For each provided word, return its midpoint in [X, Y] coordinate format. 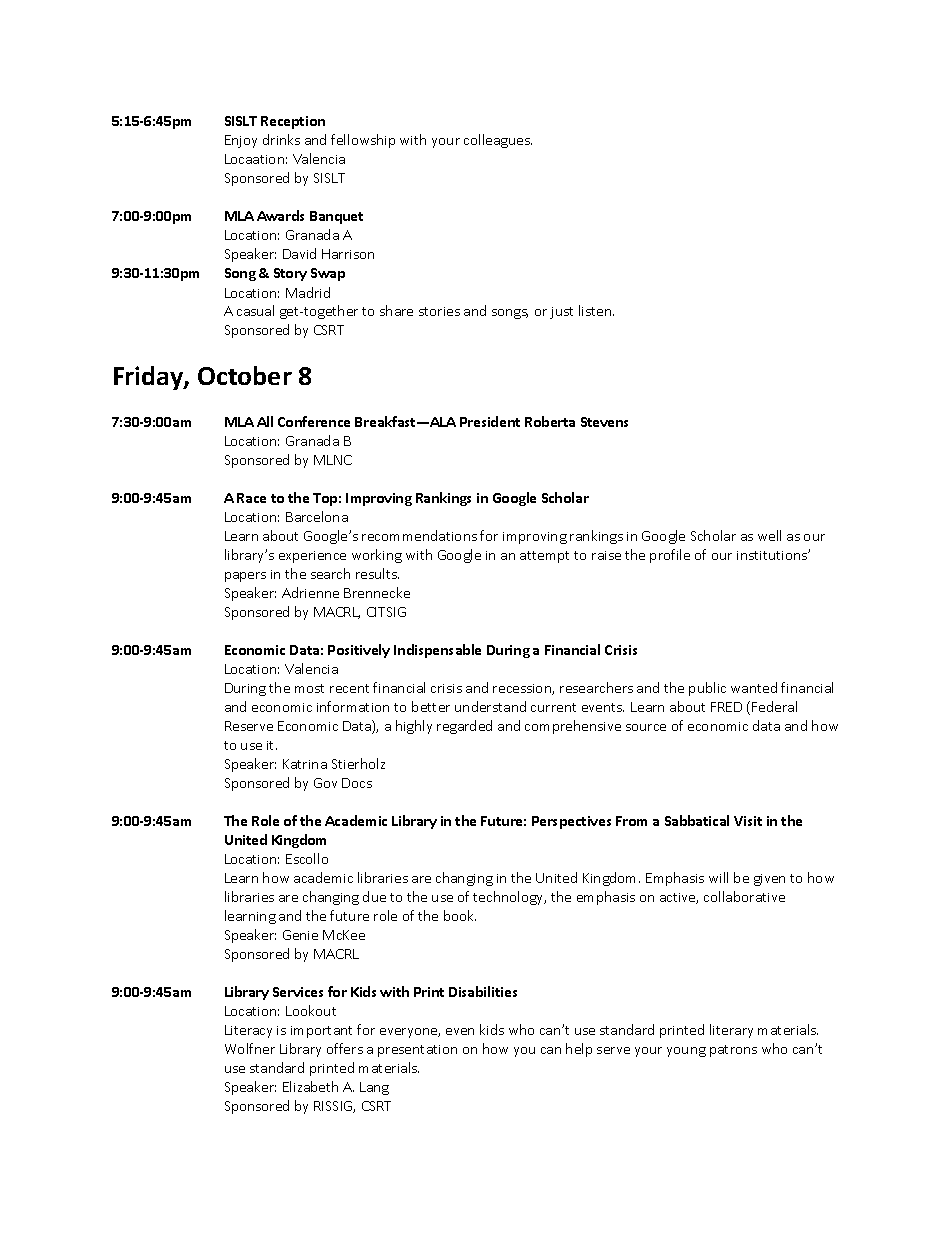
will [718, 877]
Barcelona [317, 516]
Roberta [550, 421]
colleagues [498, 141]
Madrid [308, 292]
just [561, 313]
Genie [300, 935]
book [460, 915]
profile [670, 556]
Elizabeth [310, 1086]
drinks [281, 139]
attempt [544, 557]
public [707, 689]
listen [596, 310]
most [309, 688]
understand [490, 706]
